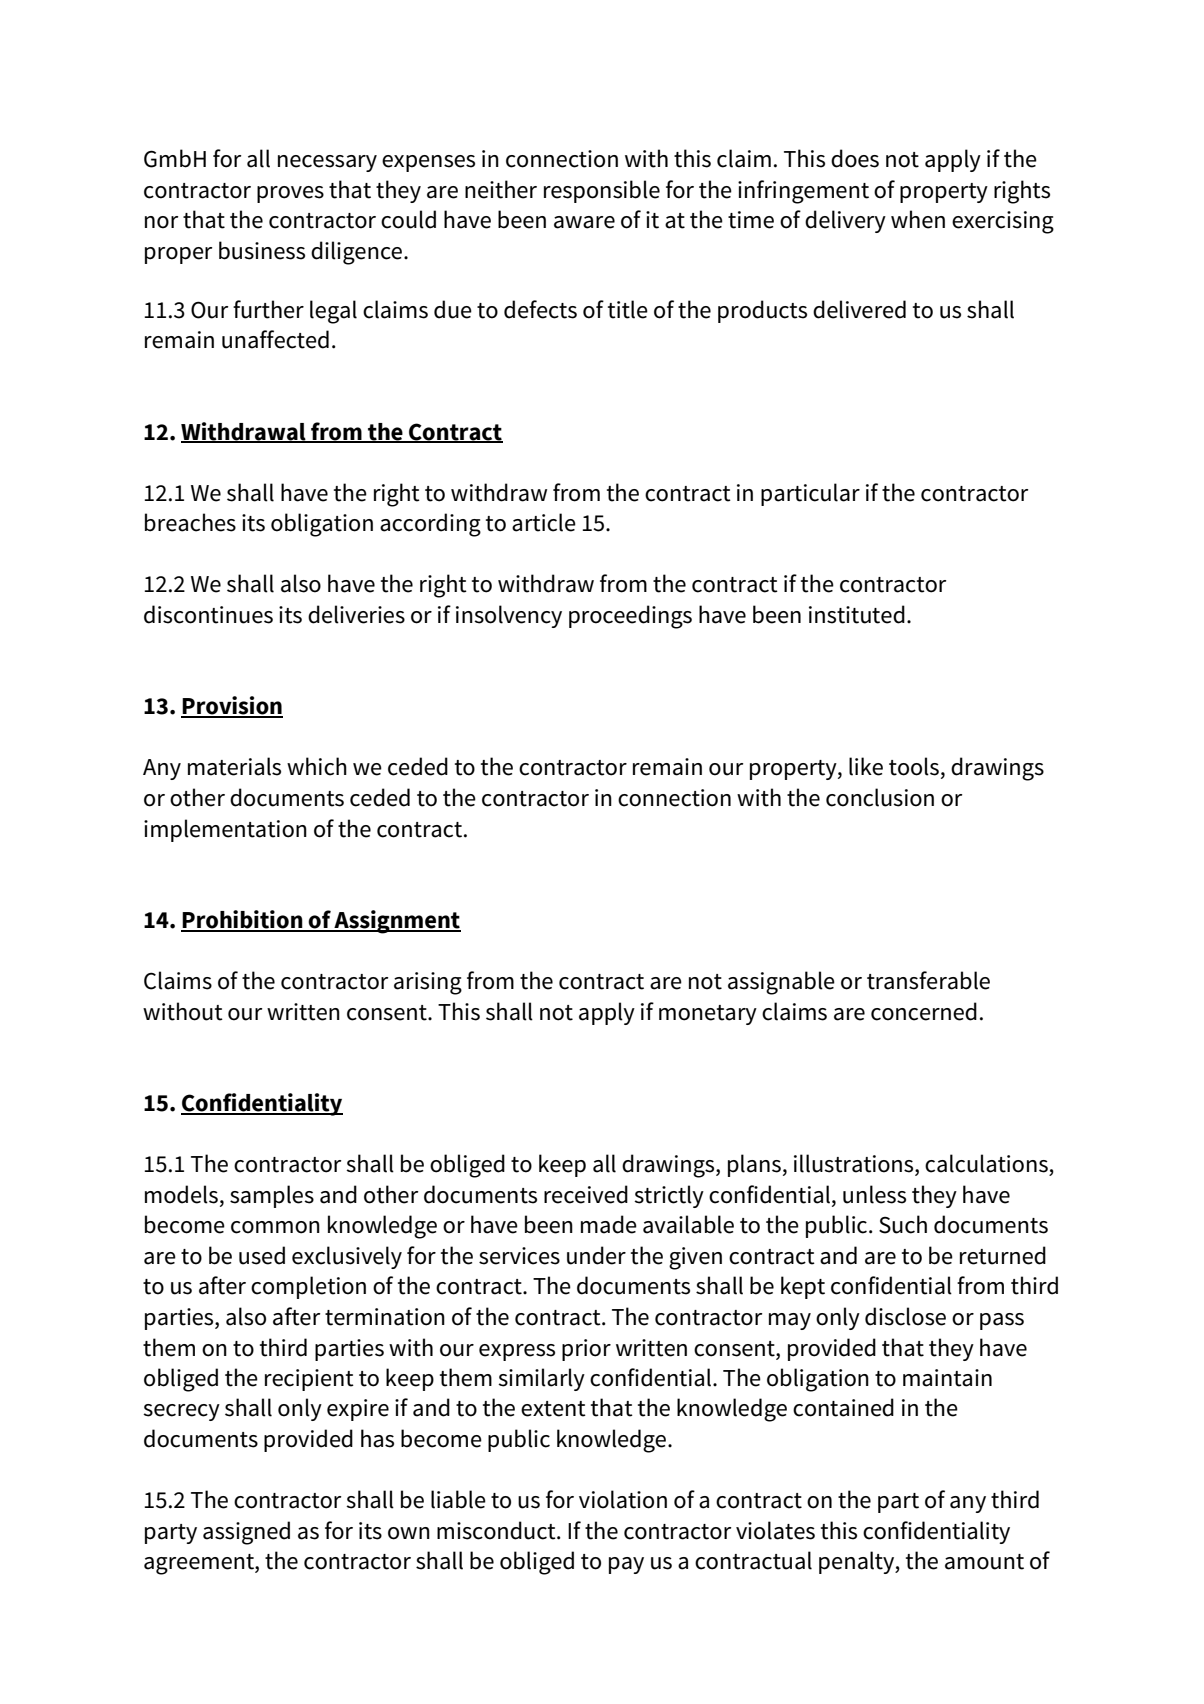  Describe the element at coordinates (290, 194) in the screenshot. I see `proves` at that location.
